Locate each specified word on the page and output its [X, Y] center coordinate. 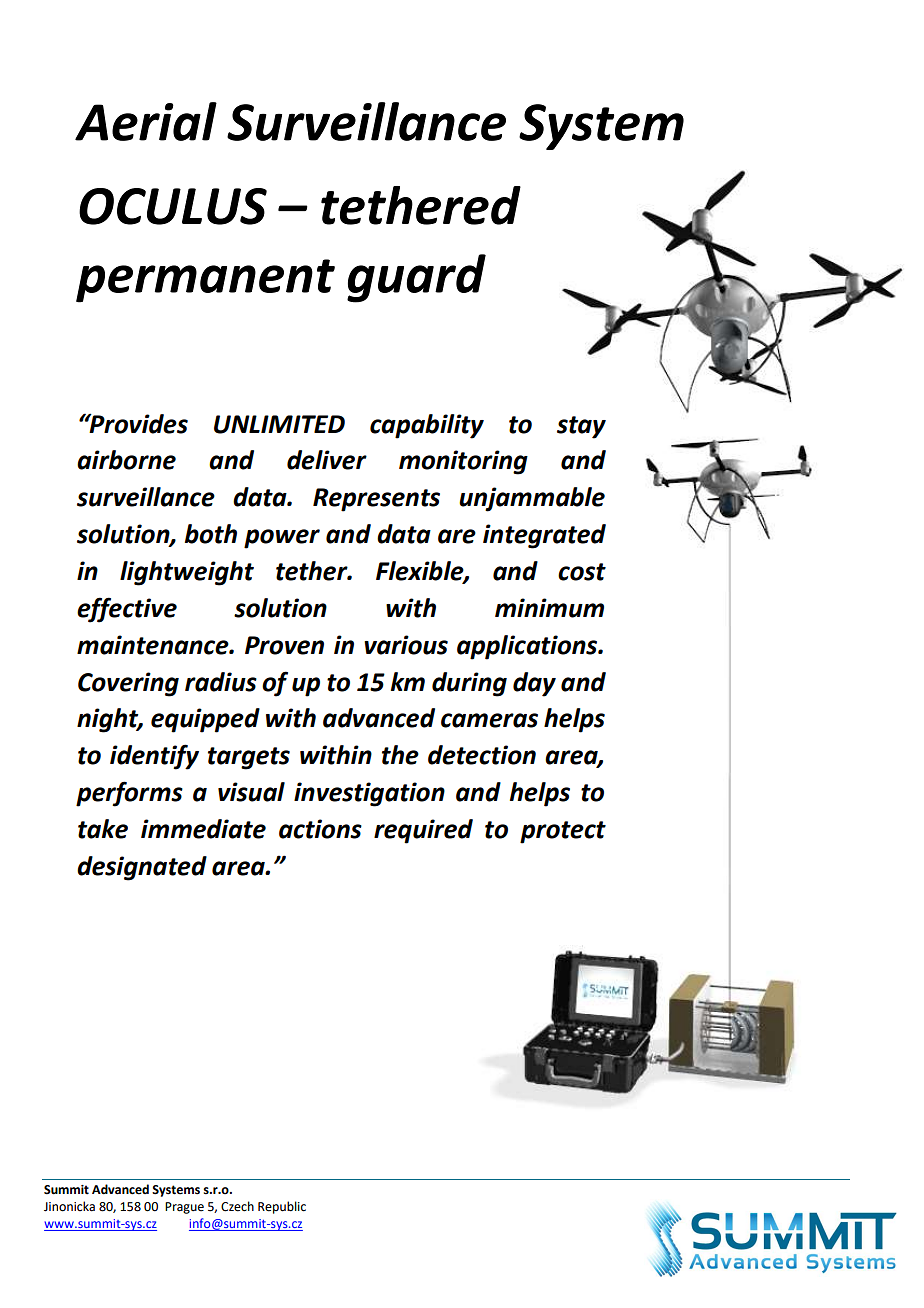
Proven [284, 645]
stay [581, 427]
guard [416, 278]
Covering [128, 684]
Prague [184, 1208]
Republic [282, 1207]
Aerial [146, 121]
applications [528, 647]
